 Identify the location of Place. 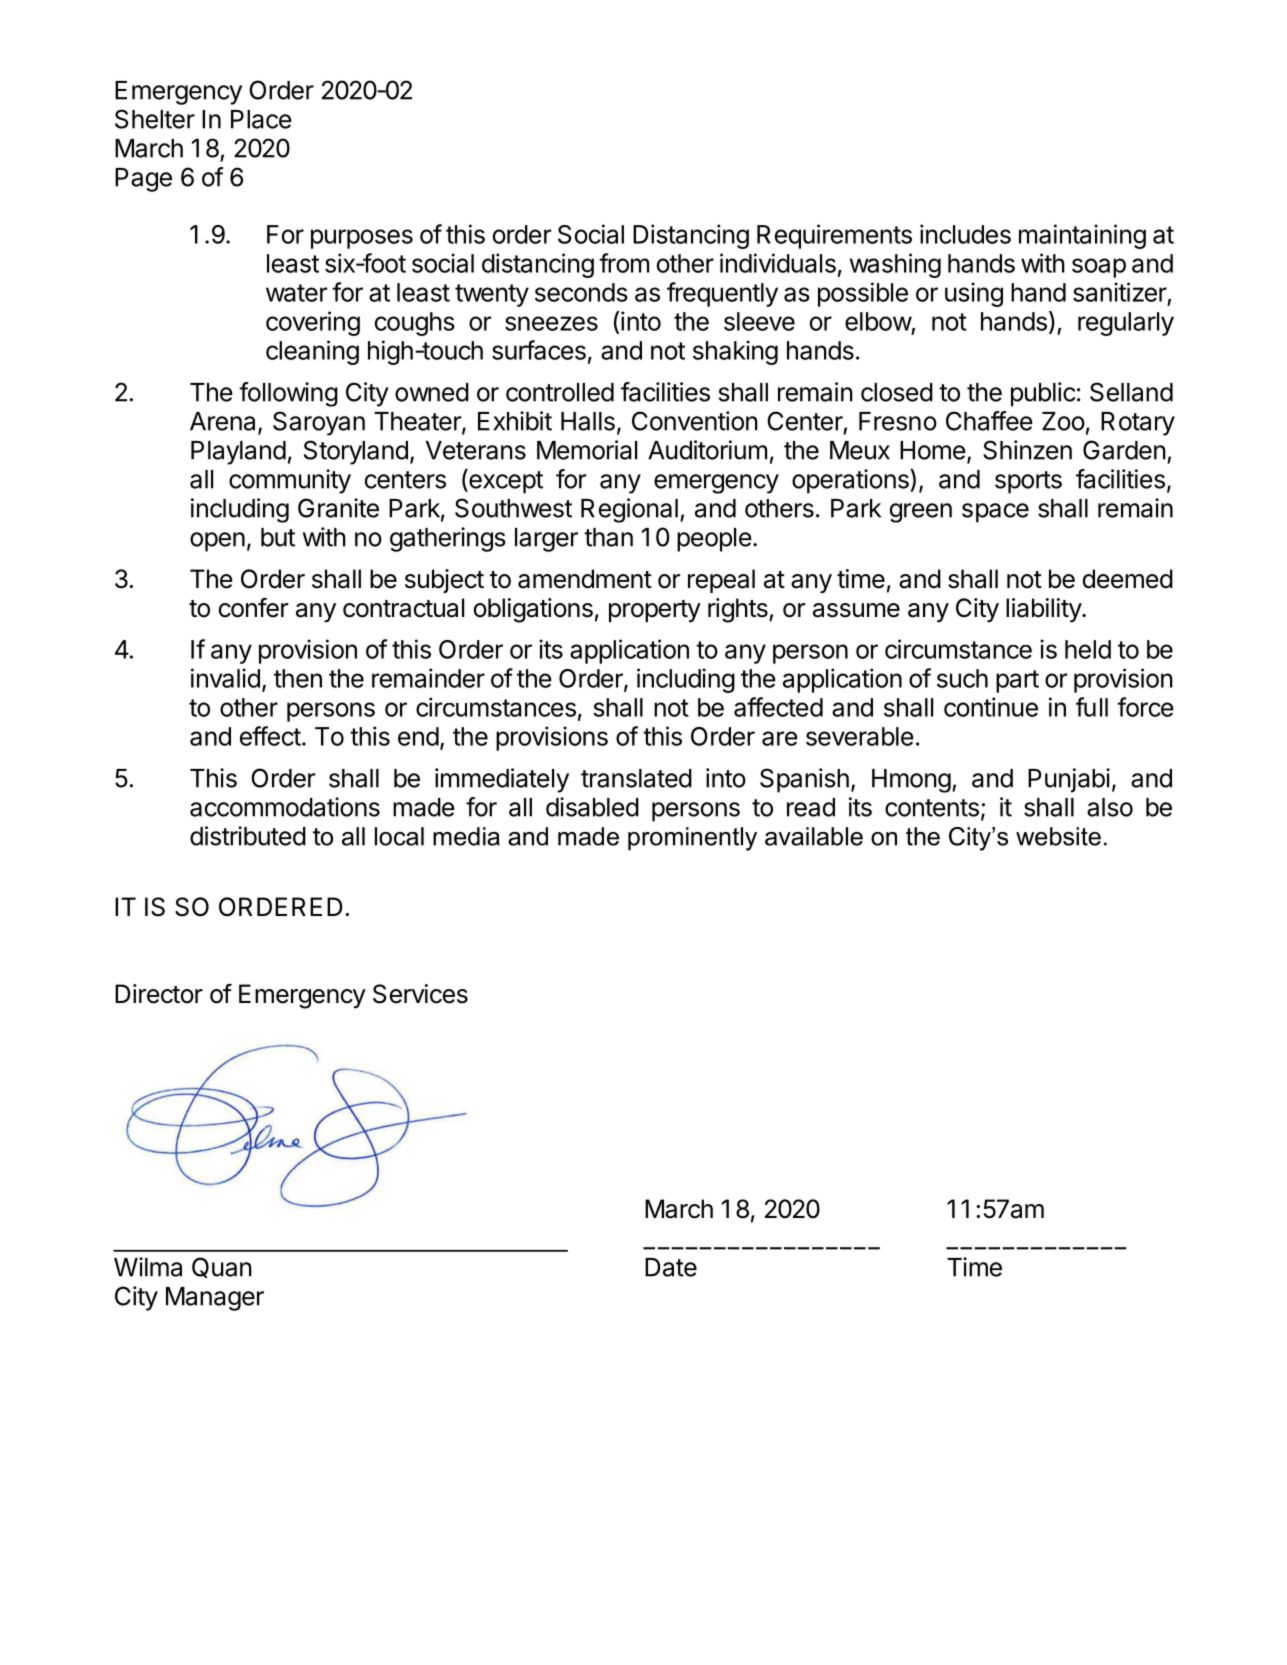
(261, 119).
